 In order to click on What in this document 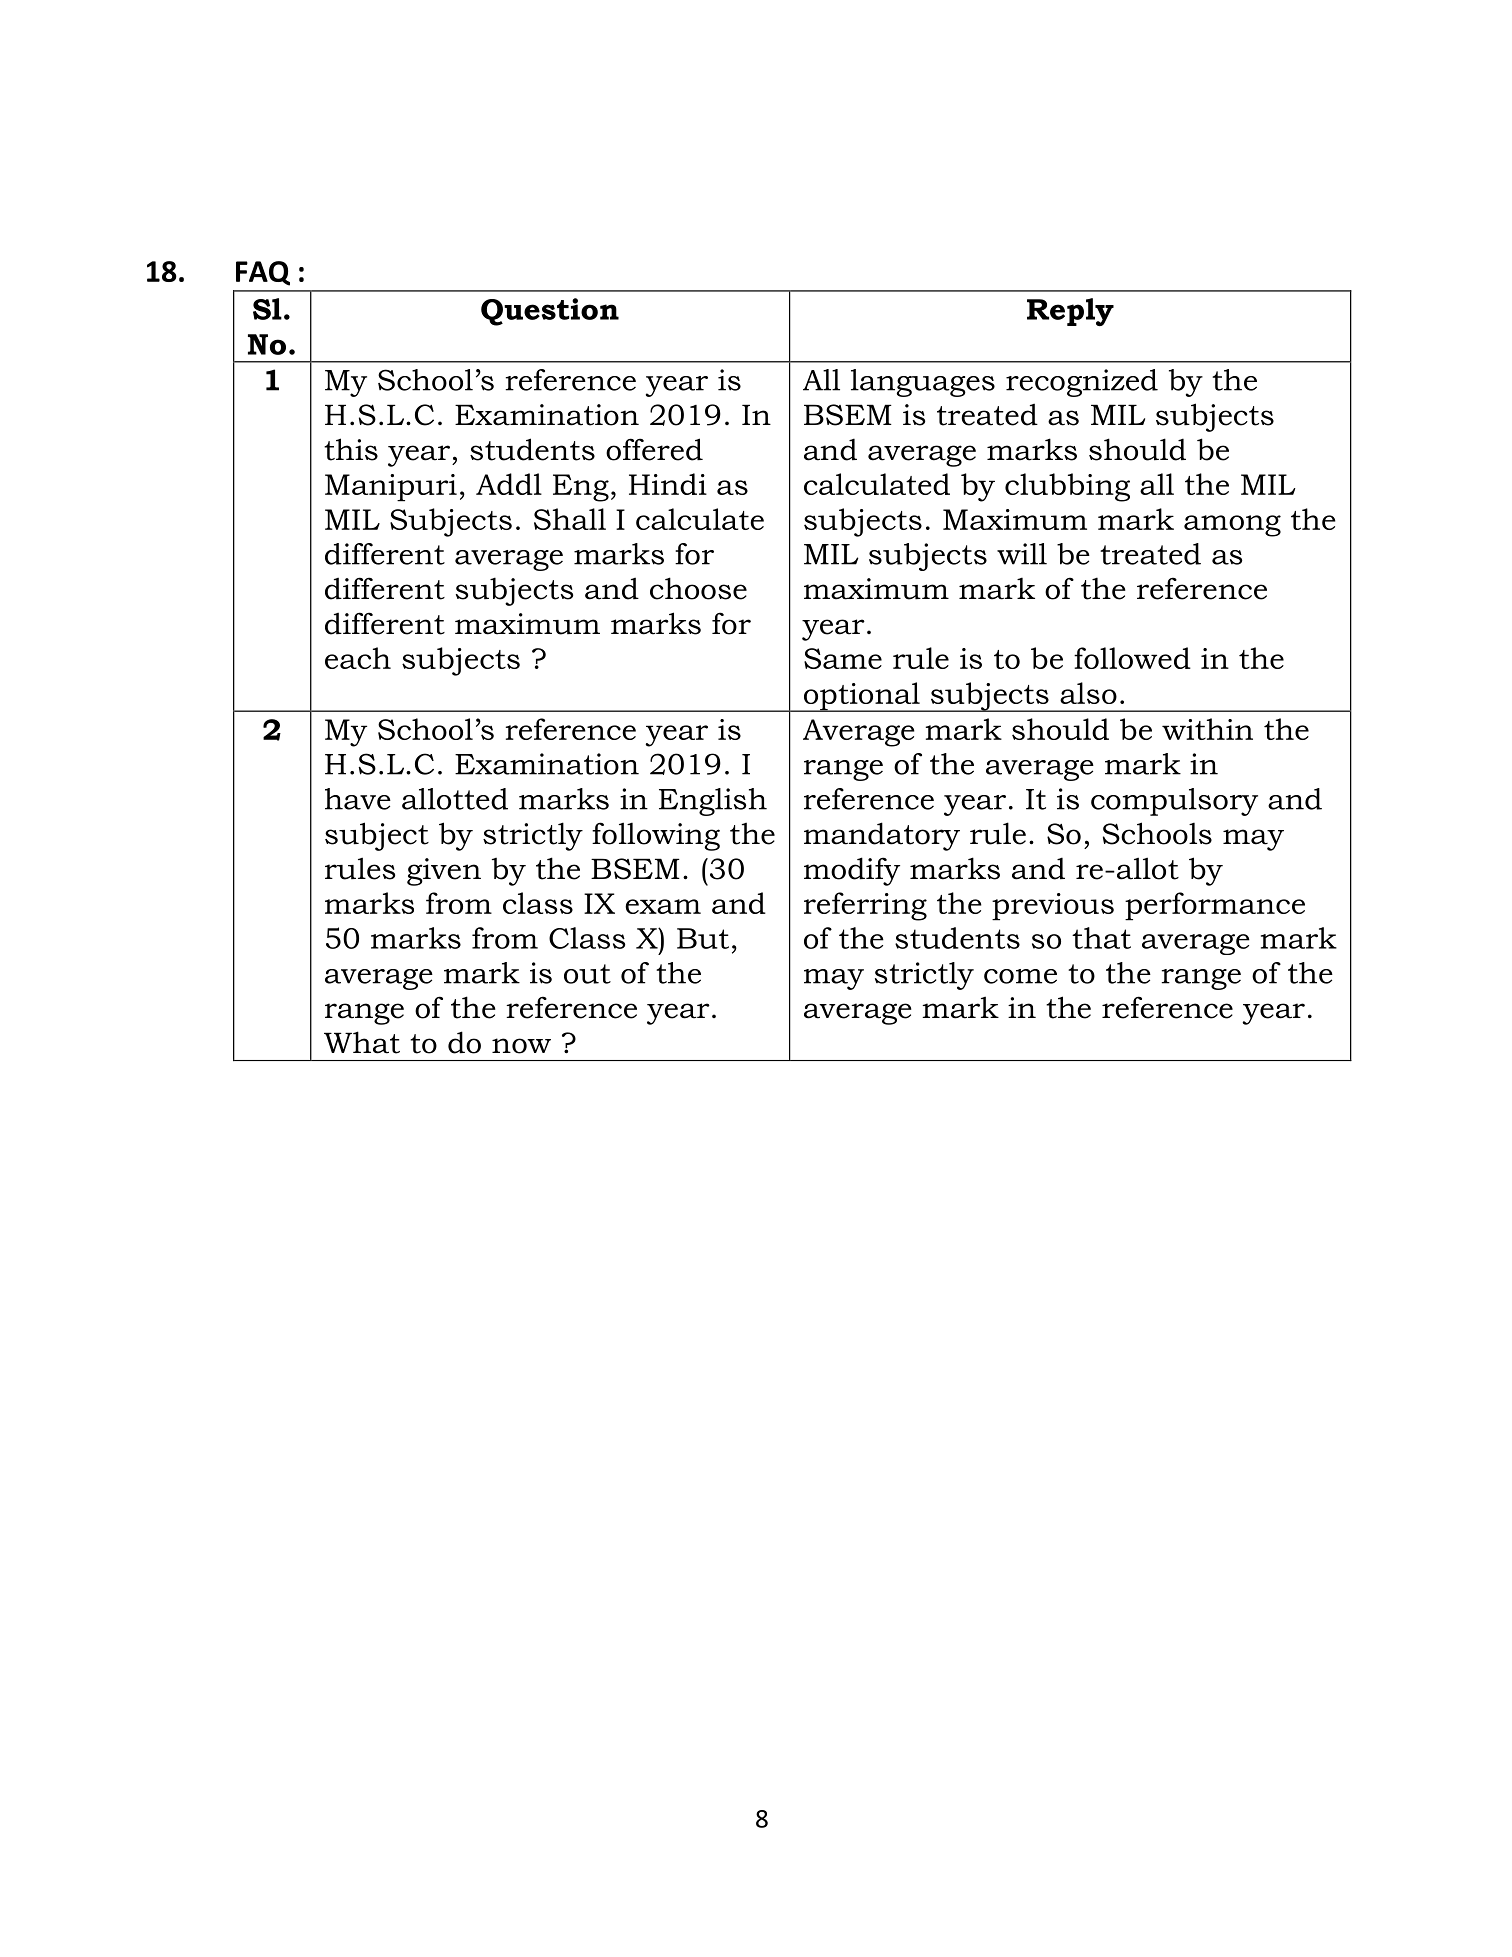, I will do `click(362, 1042)`.
